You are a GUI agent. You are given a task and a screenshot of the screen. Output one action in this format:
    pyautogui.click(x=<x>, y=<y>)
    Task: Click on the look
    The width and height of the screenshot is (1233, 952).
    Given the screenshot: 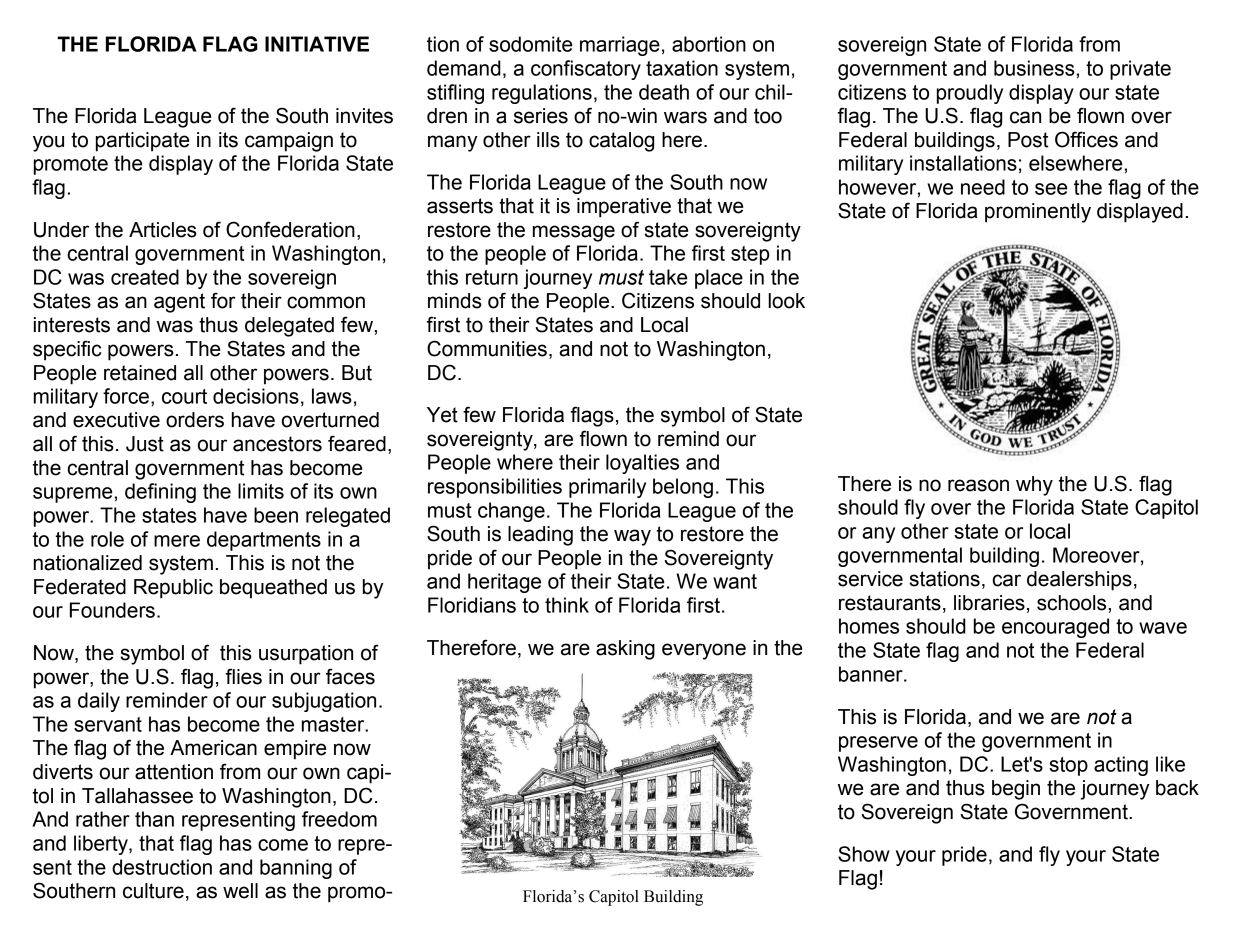 What is the action you would take?
    pyautogui.click(x=786, y=301)
